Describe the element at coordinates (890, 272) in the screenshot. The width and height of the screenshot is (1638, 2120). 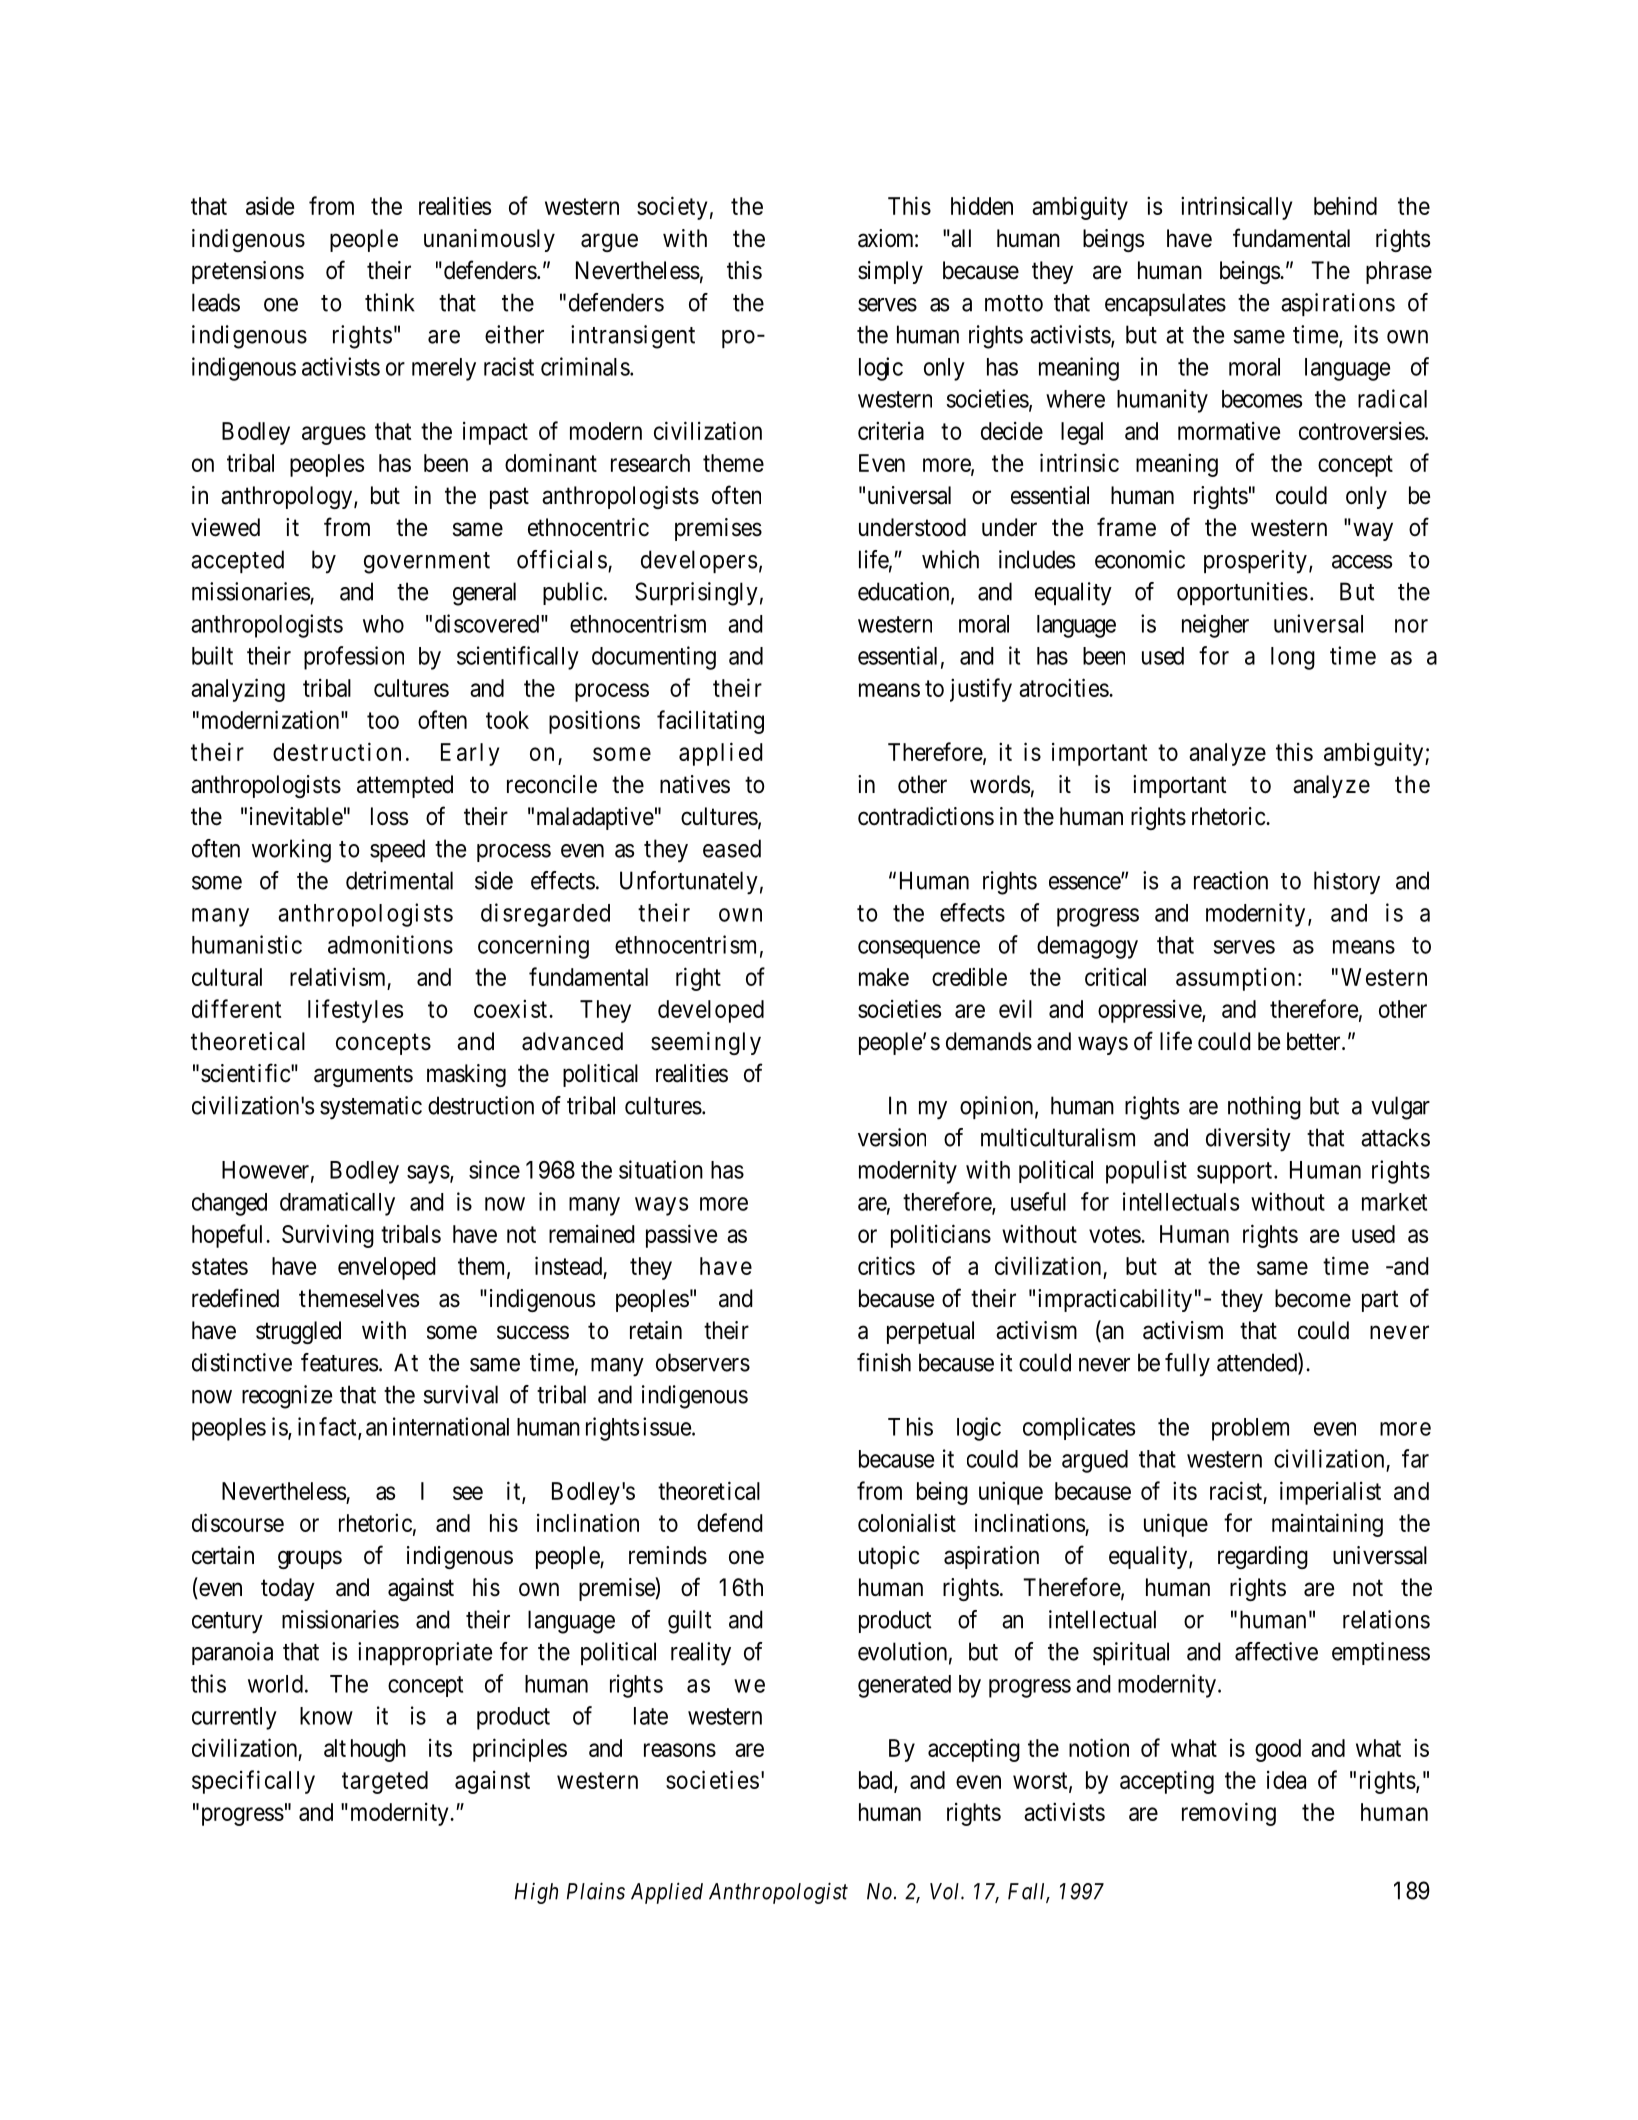
I see `simply` at that location.
